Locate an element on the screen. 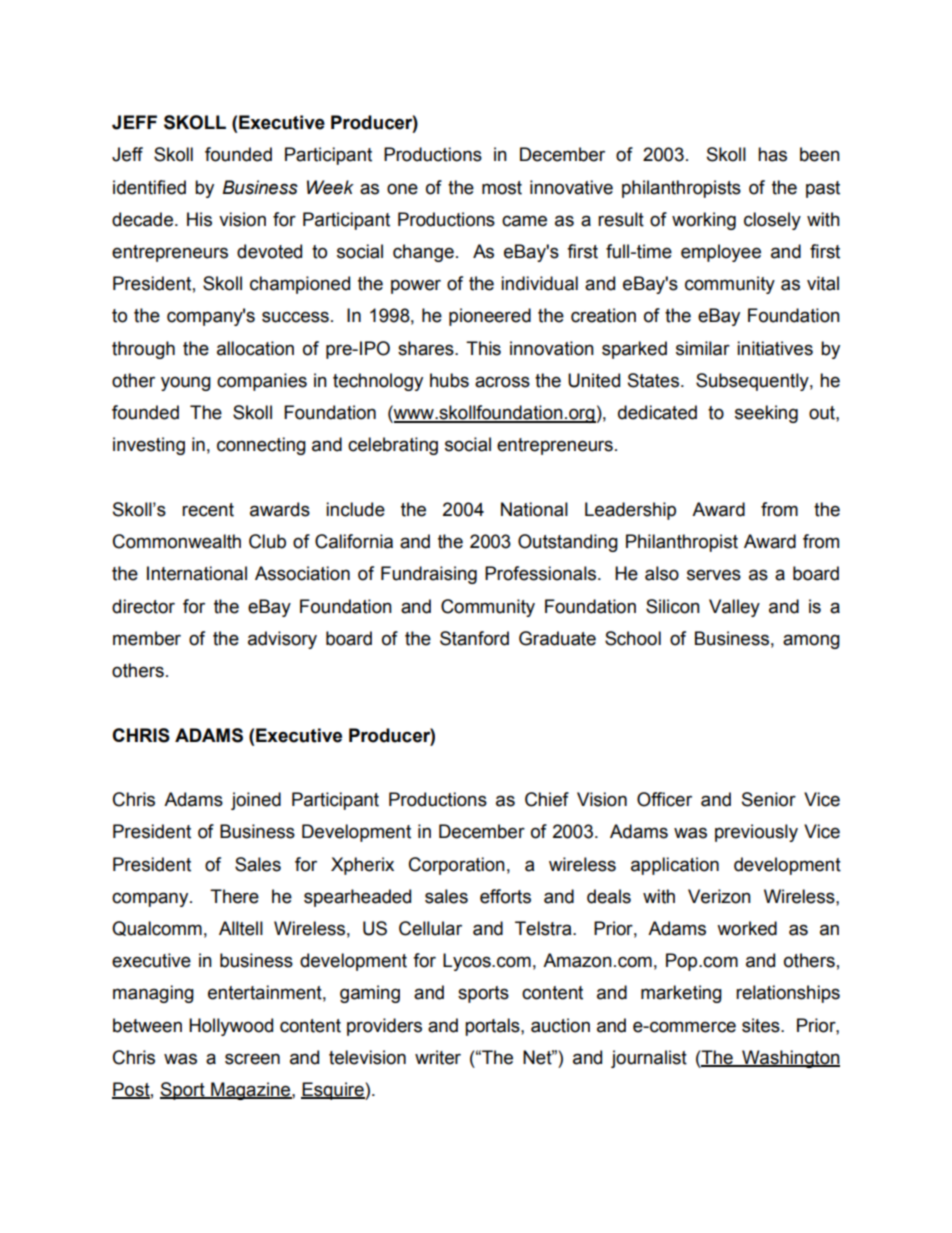 The image size is (952, 1233). joined is located at coordinates (256, 801).
